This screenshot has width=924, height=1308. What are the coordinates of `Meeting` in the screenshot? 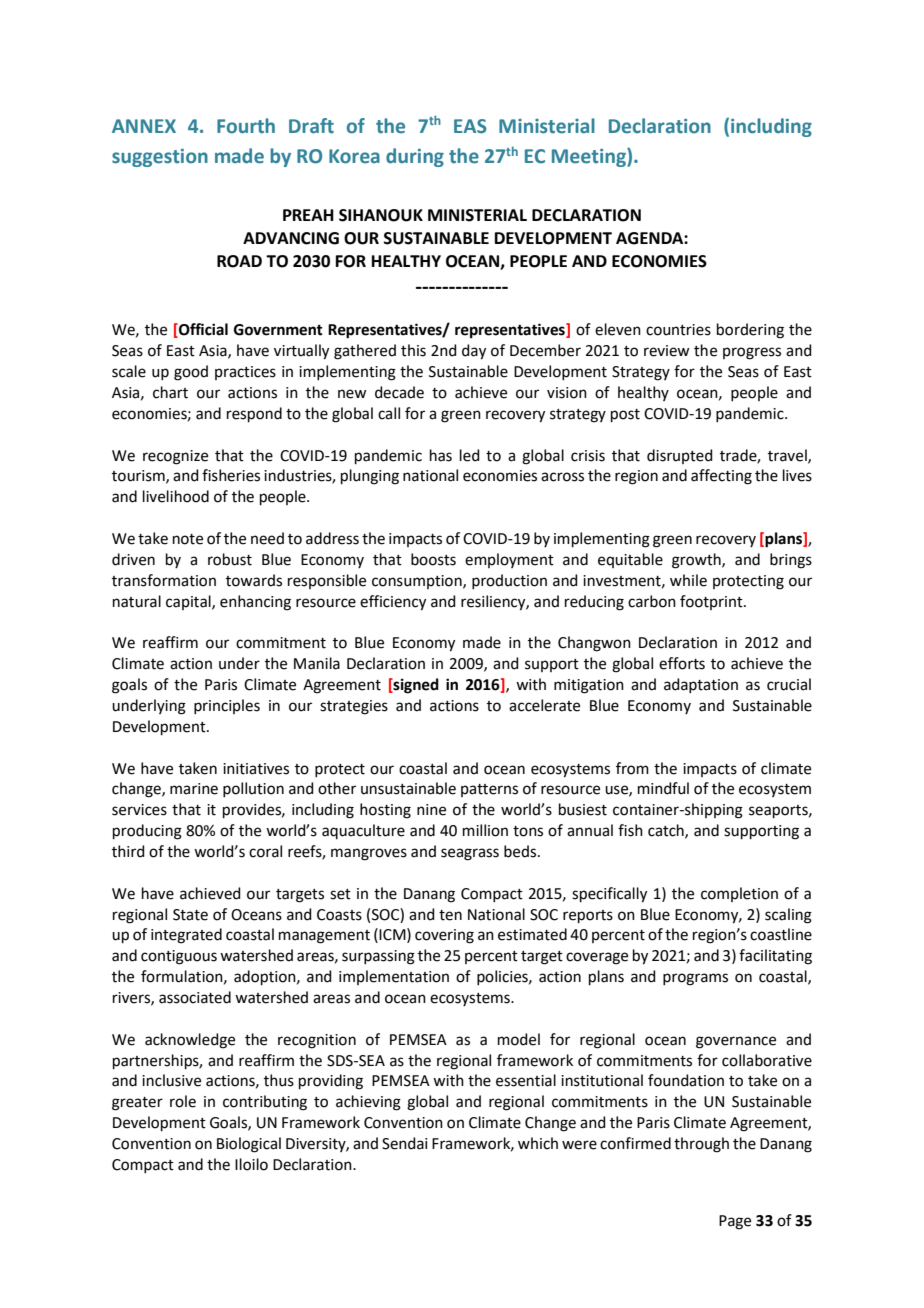 It's located at (590, 157).
